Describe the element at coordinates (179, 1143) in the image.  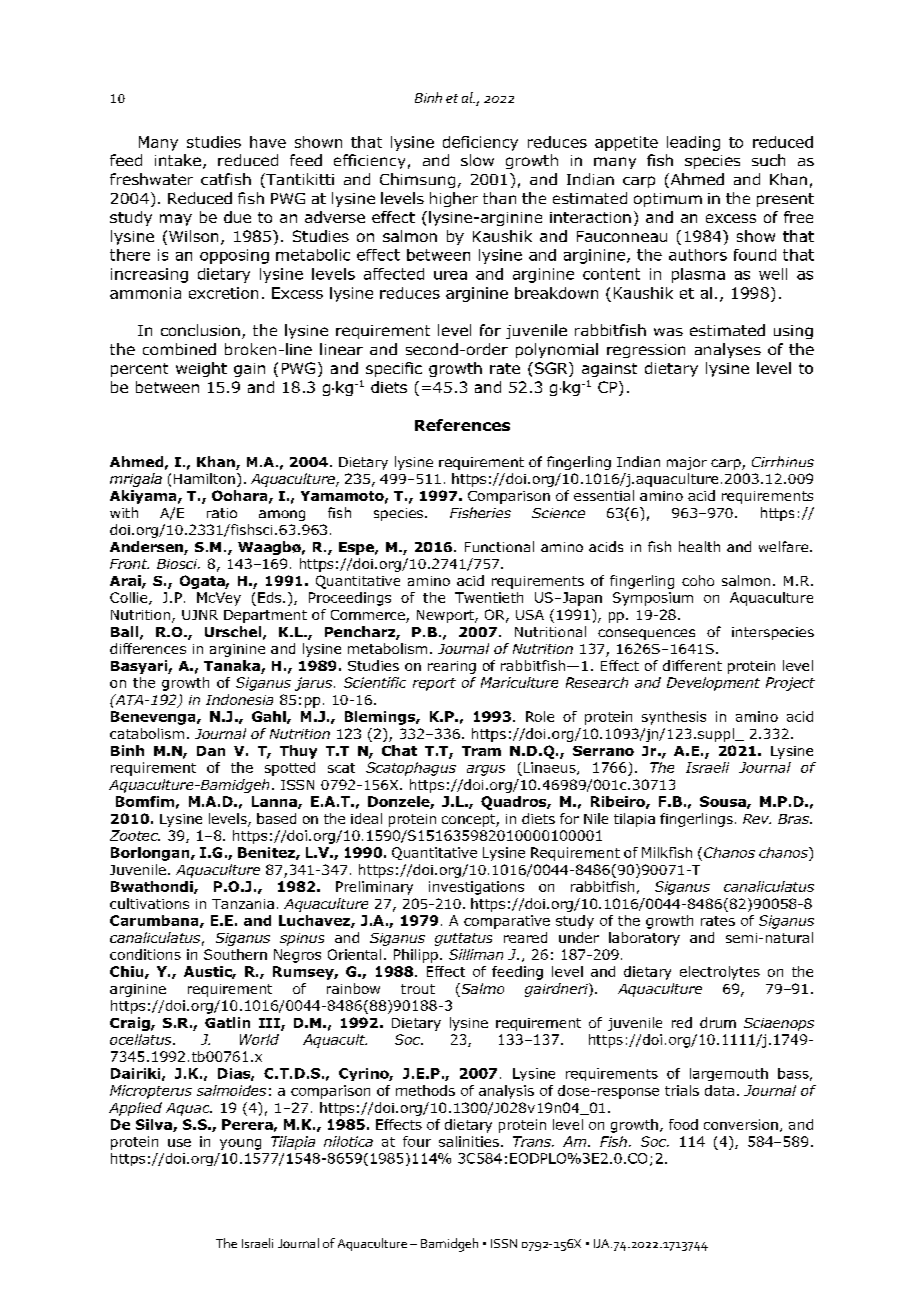
I see `use` at that location.
